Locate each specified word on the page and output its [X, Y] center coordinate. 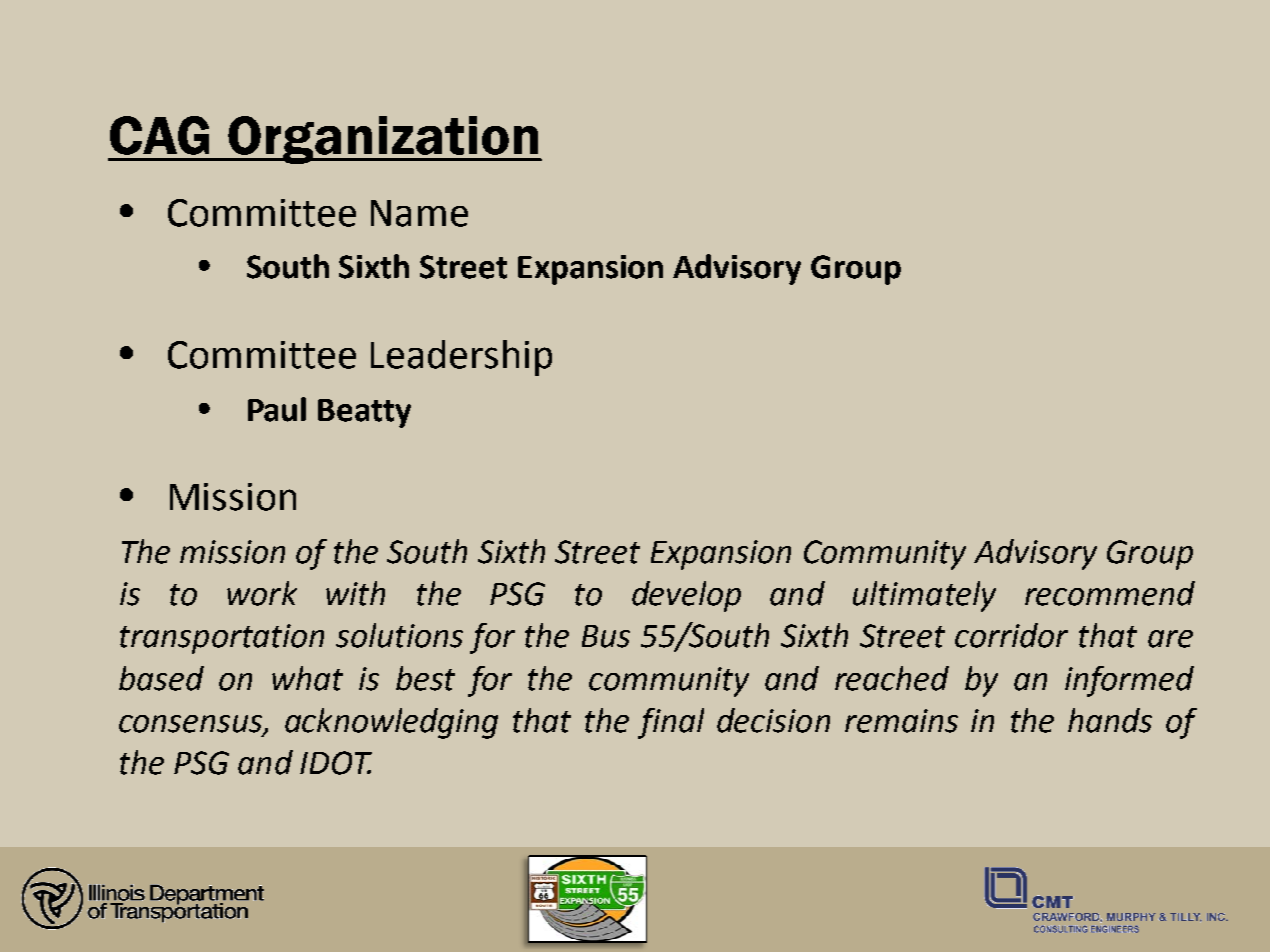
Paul [277, 409]
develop [686, 596]
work [262, 593]
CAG [159, 135]
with [355, 593]
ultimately [924, 596]
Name [419, 213]
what [307, 678]
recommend [1110, 593]
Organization [383, 140]
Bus [606, 636]
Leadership [461, 358]
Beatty [364, 413]
